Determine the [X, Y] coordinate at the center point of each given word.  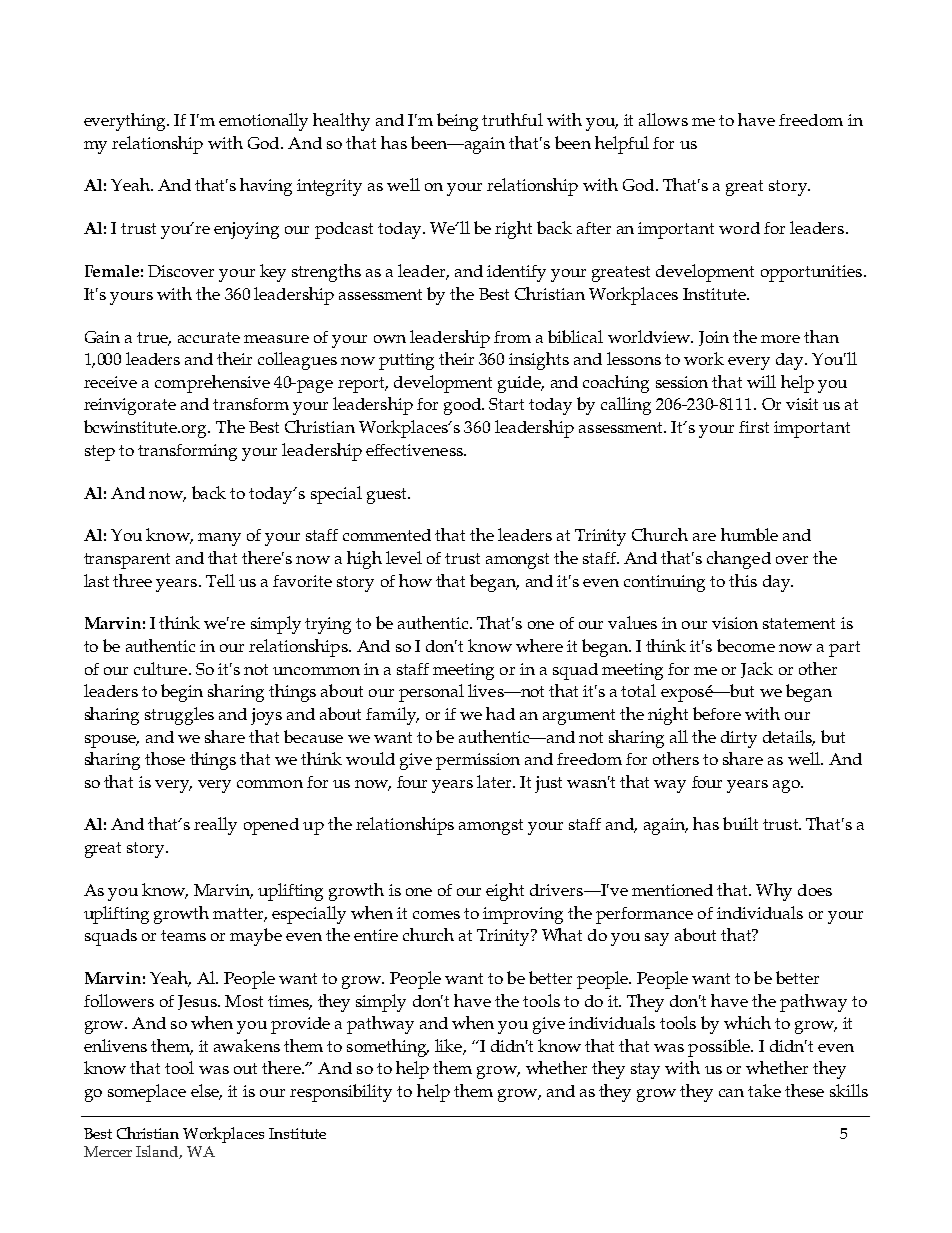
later [495, 781]
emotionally [263, 122]
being [457, 122]
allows [663, 119]
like [449, 1047]
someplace [147, 1093]
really [215, 826]
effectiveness [415, 450]
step [100, 453]
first [754, 427]
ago [787, 786]
